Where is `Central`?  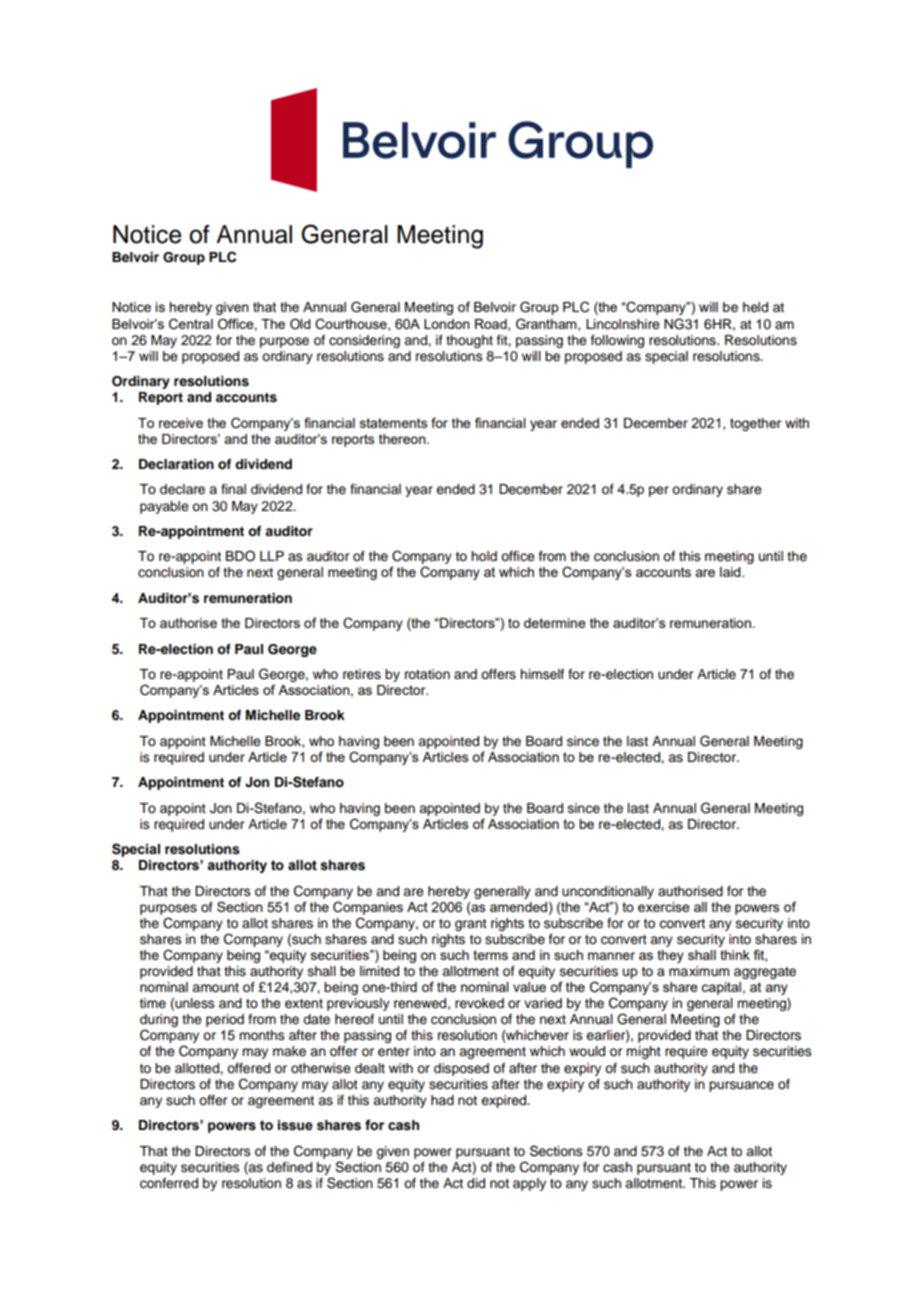 Central is located at coordinates (191, 324).
